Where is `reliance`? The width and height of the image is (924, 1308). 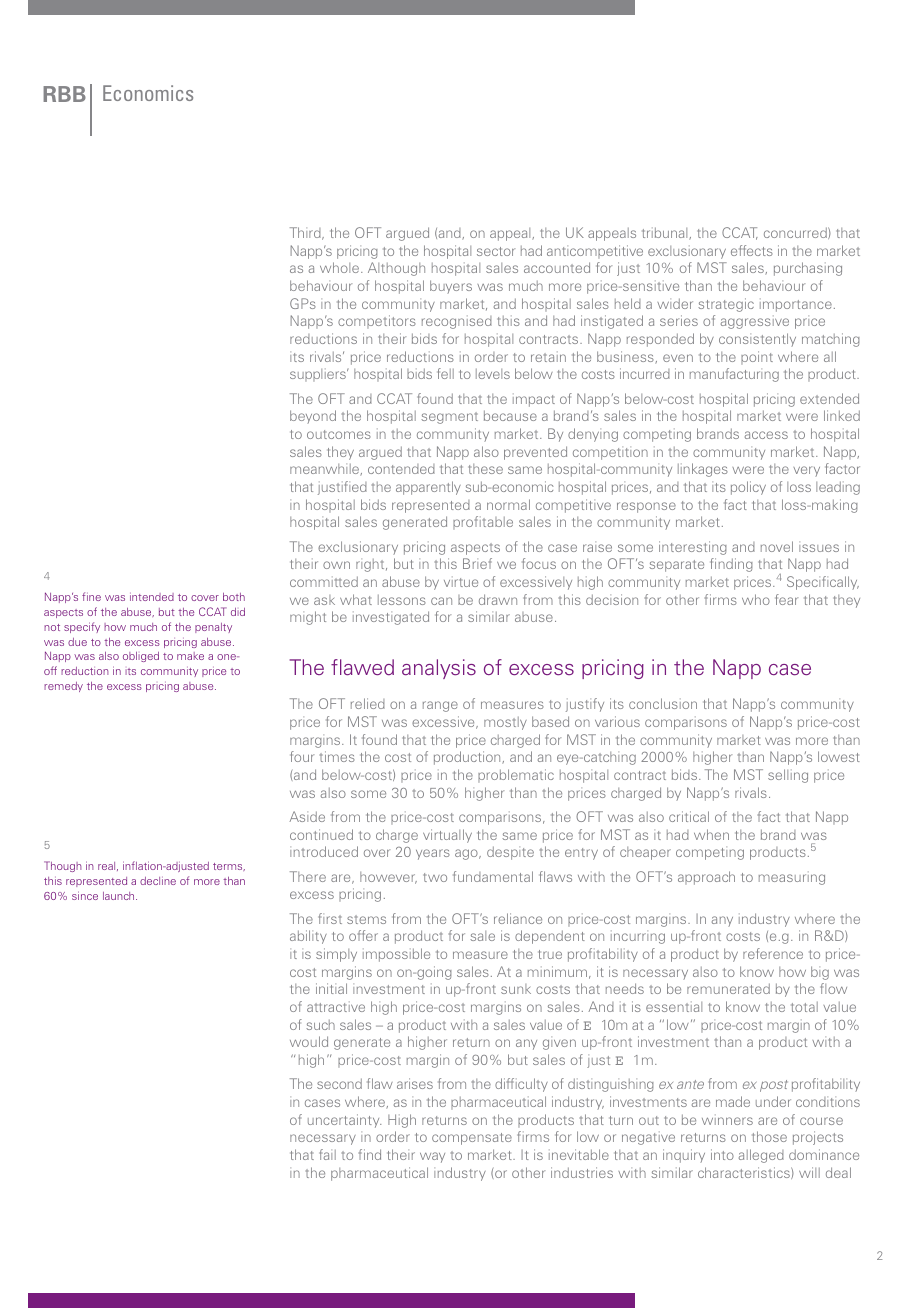
reliance is located at coordinates (518, 918).
